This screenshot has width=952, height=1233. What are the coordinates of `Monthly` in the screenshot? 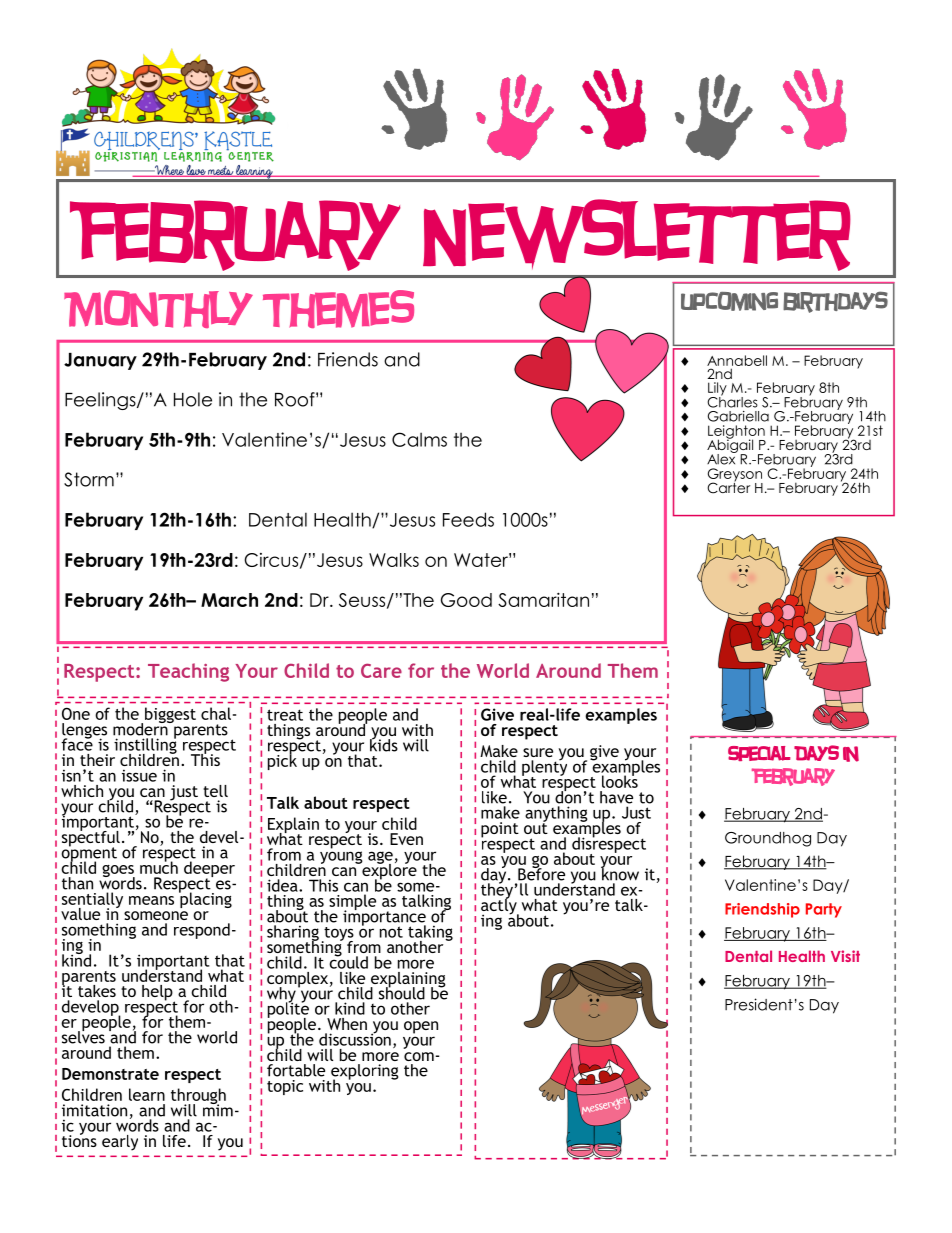 It's located at (158, 309).
